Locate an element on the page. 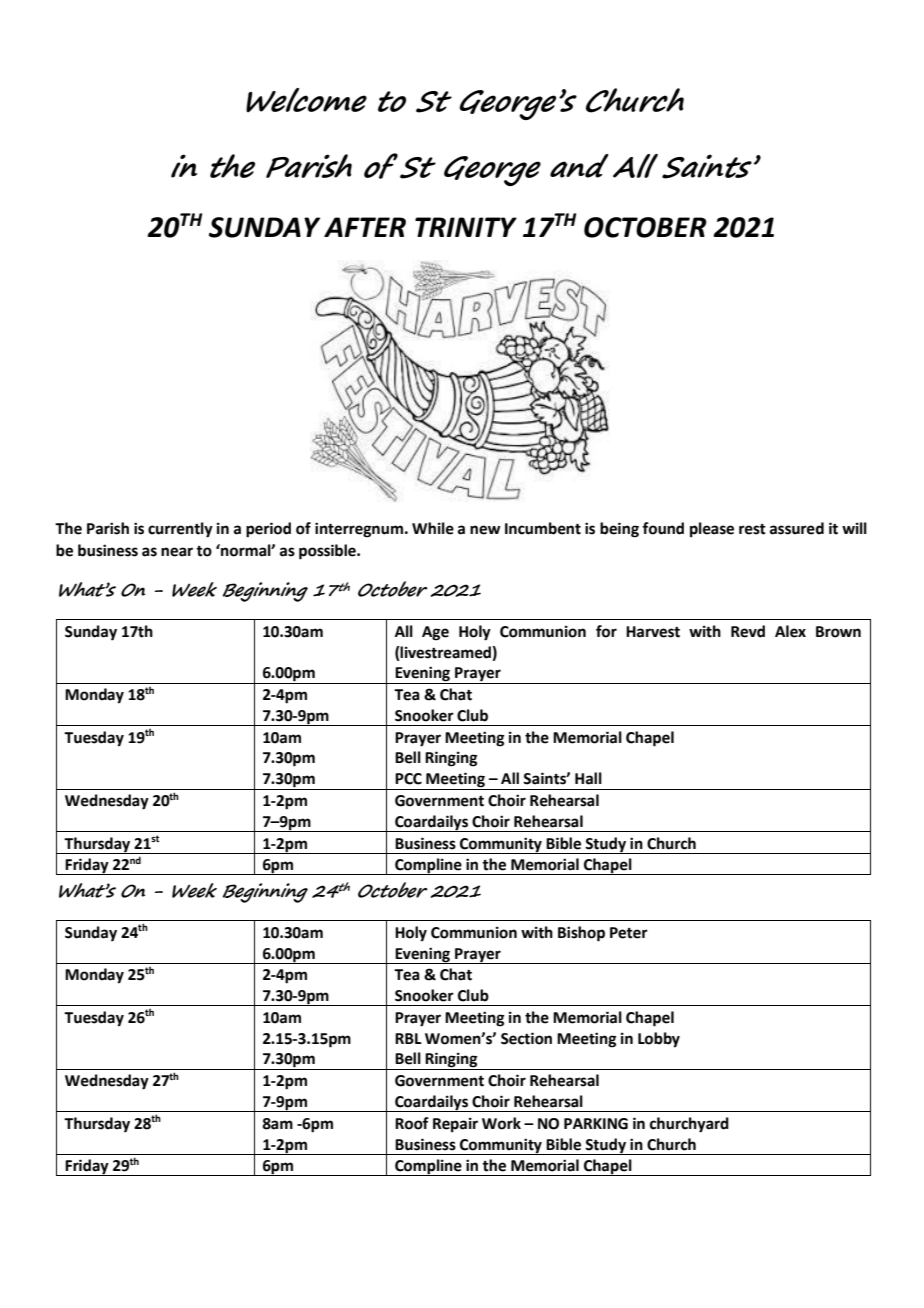 Image resolution: width=924 pixels, height=1308 pixels. period is located at coordinates (268, 530).
